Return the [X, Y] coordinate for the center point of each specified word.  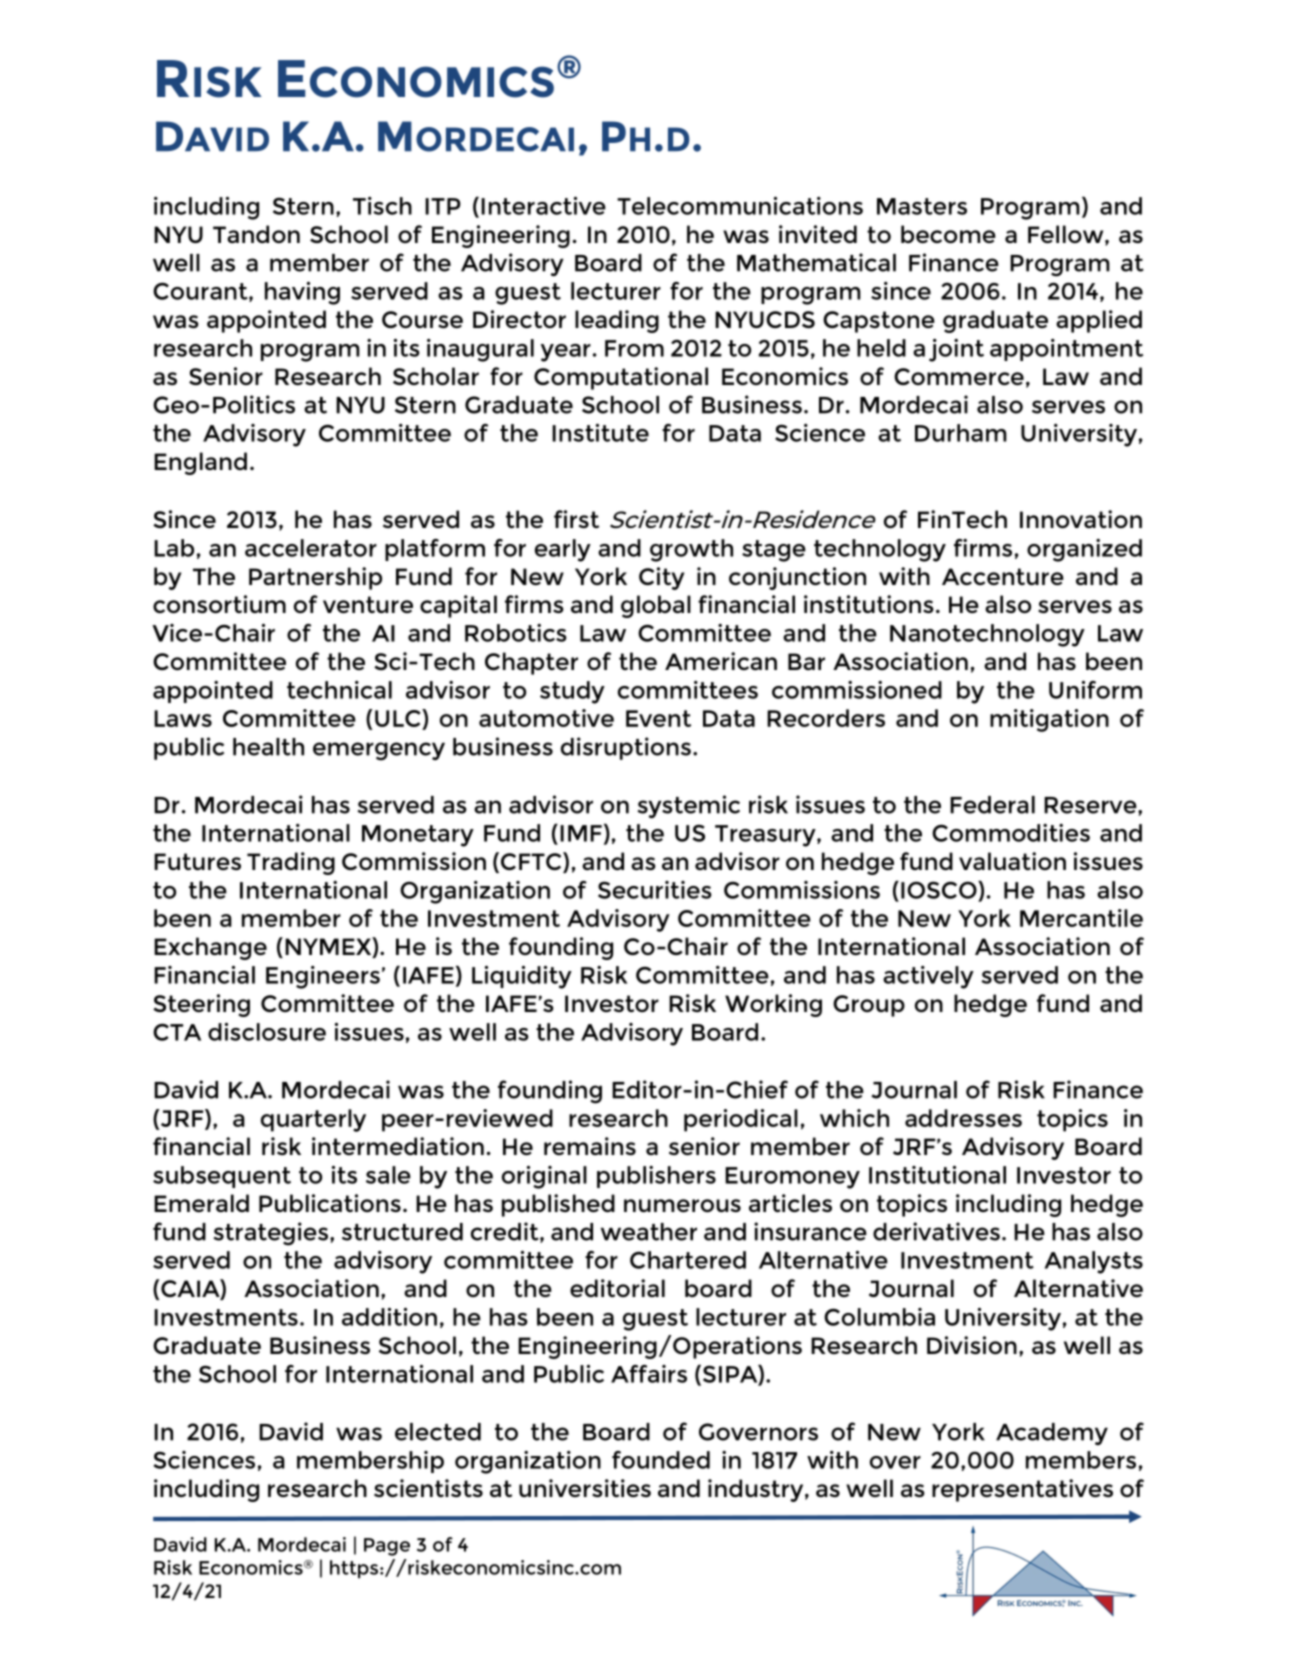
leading [617, 321]
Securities [655, 890]
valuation [1012, 861]
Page [387, 1547]
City [661, 578]
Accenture [1003, 576]
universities [585, 1488]
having [302, 293]
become [948, 234]
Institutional [937, 1175]
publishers [656, 1177]
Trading [291, 863]
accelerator [311, 548]
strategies [272, 1234]
